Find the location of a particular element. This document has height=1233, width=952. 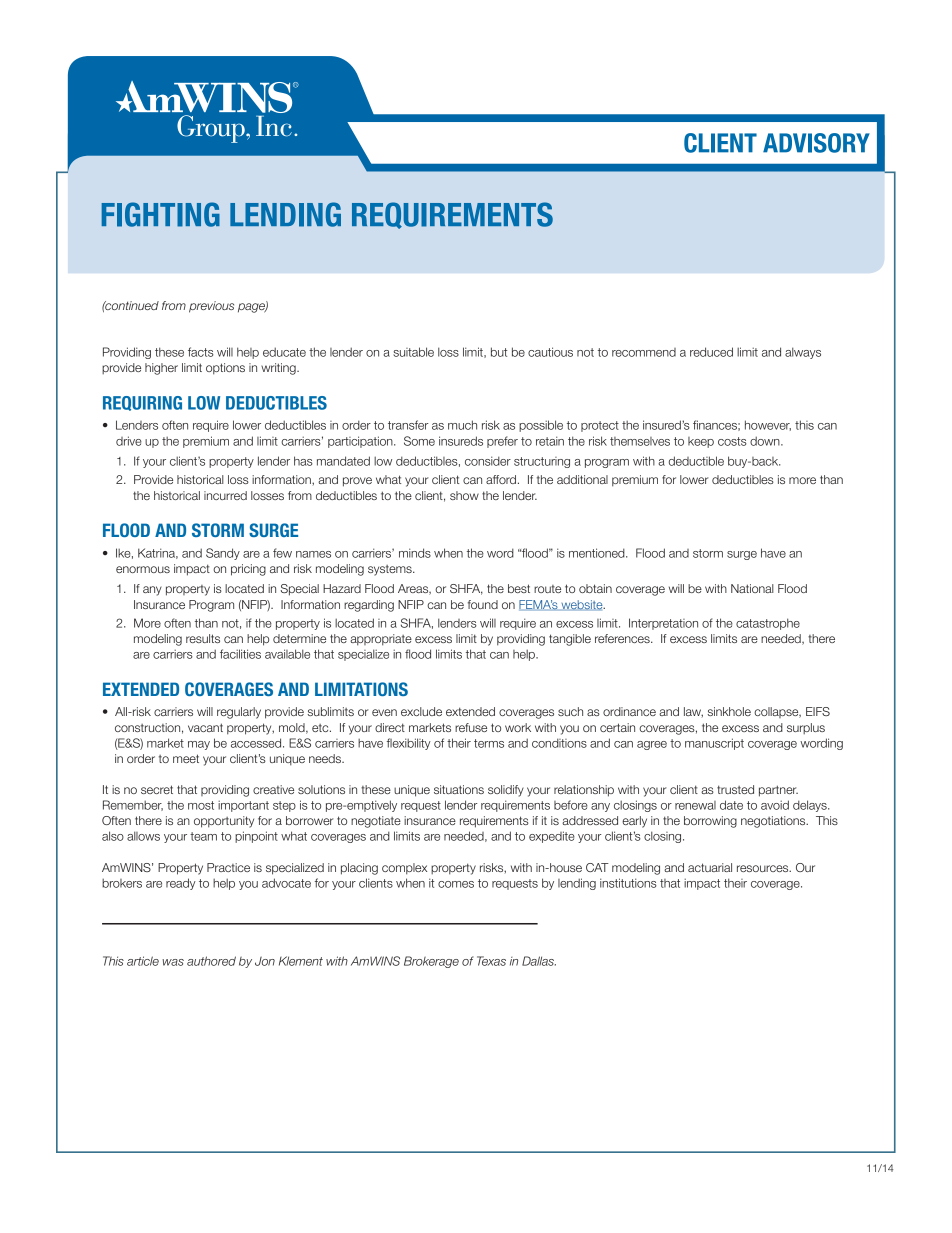

manuscript is located at coordinates (714, 744).
